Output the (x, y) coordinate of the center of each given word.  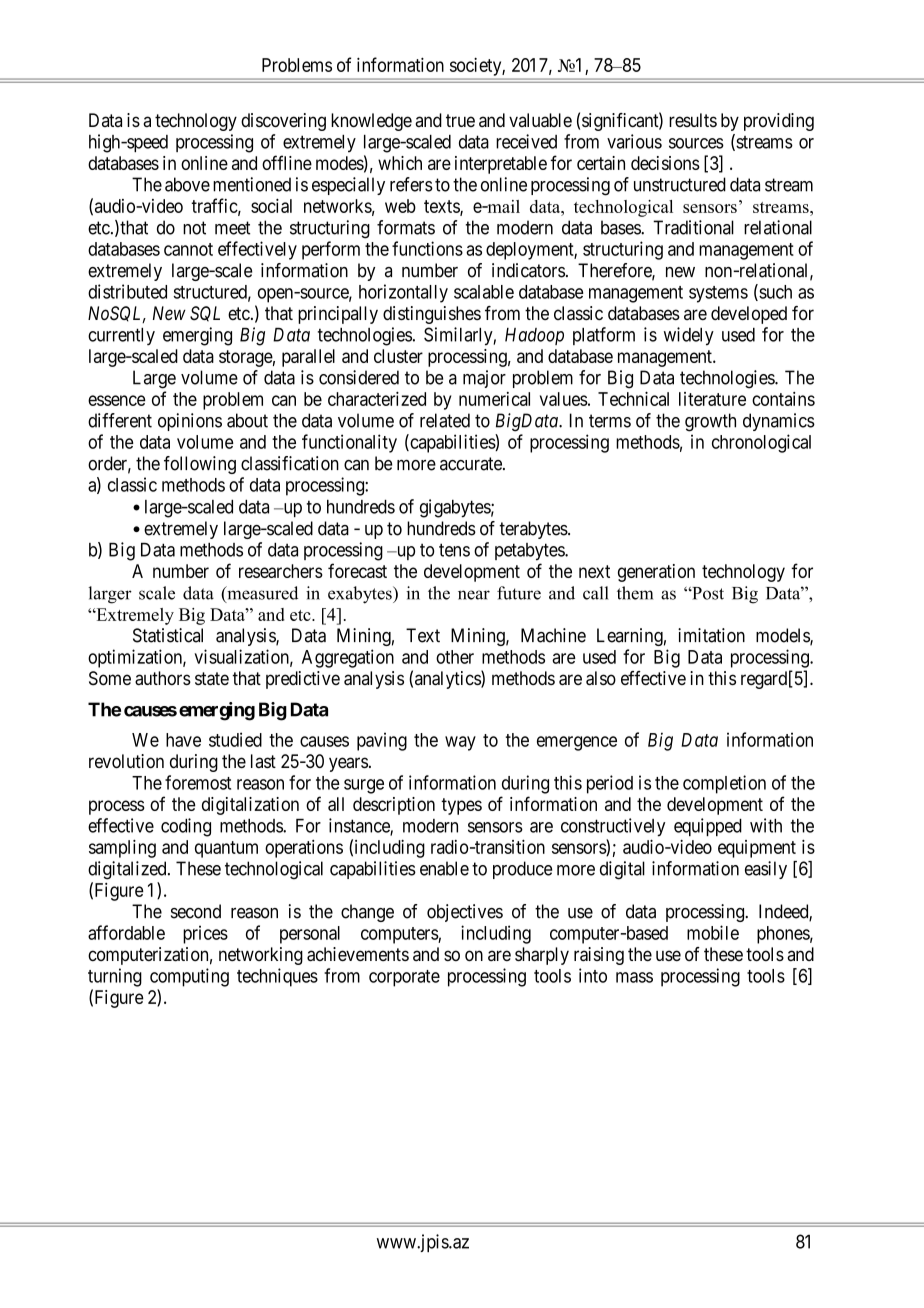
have (183, 740)
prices (205, 934)
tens (454, 550)
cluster (398, 356)
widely (689, 336)
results (693, 120)
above (187, 184)
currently (121, 337)
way (460, 743)
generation (656, 573)
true (460, 120)
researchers (281, 571)
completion (724, 784)
